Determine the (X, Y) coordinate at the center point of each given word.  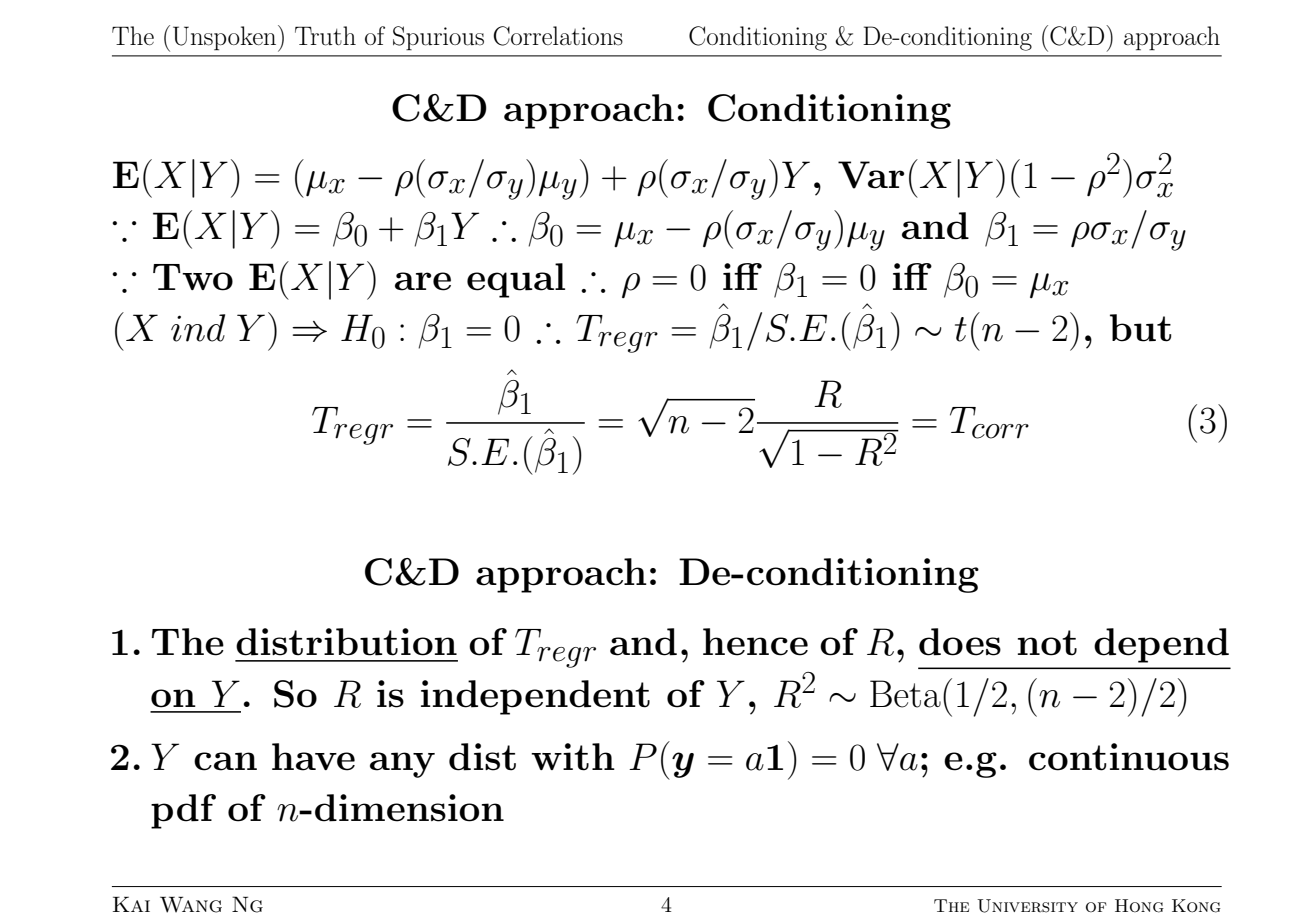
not (1047, 643)
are (423, 281)
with (573, 757)
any (402, 765)
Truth (325, 36)
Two (193, 277)
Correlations (558, 36)
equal (516, 280)
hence (755, 642)
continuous (1129, 757)
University (1027, 906)
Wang (191, 904)
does (960, 642)
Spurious (438, 38)
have (313, 757)
